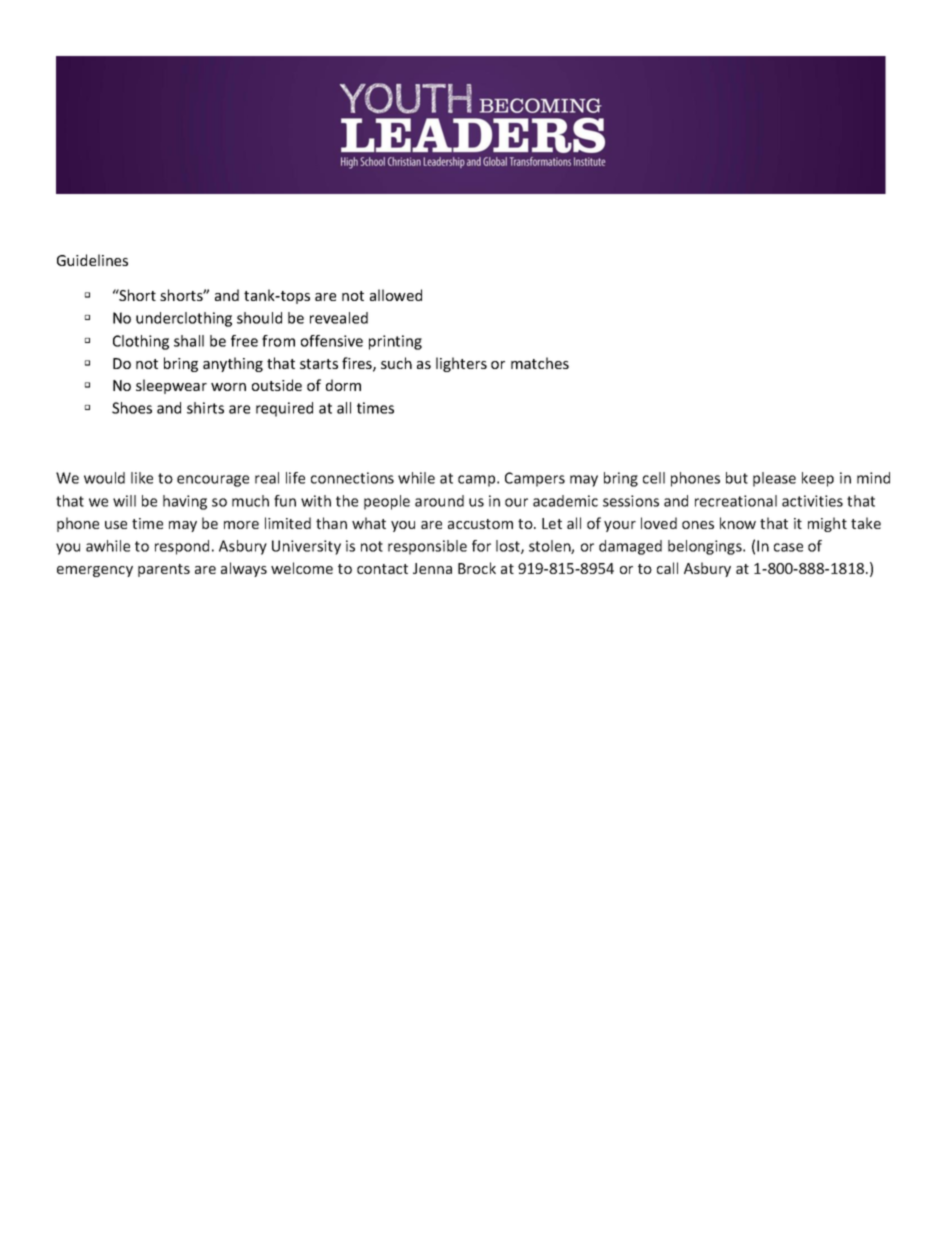 The width and height of the document is (952, 1233). I want to click on anything, so click(233, 364).
